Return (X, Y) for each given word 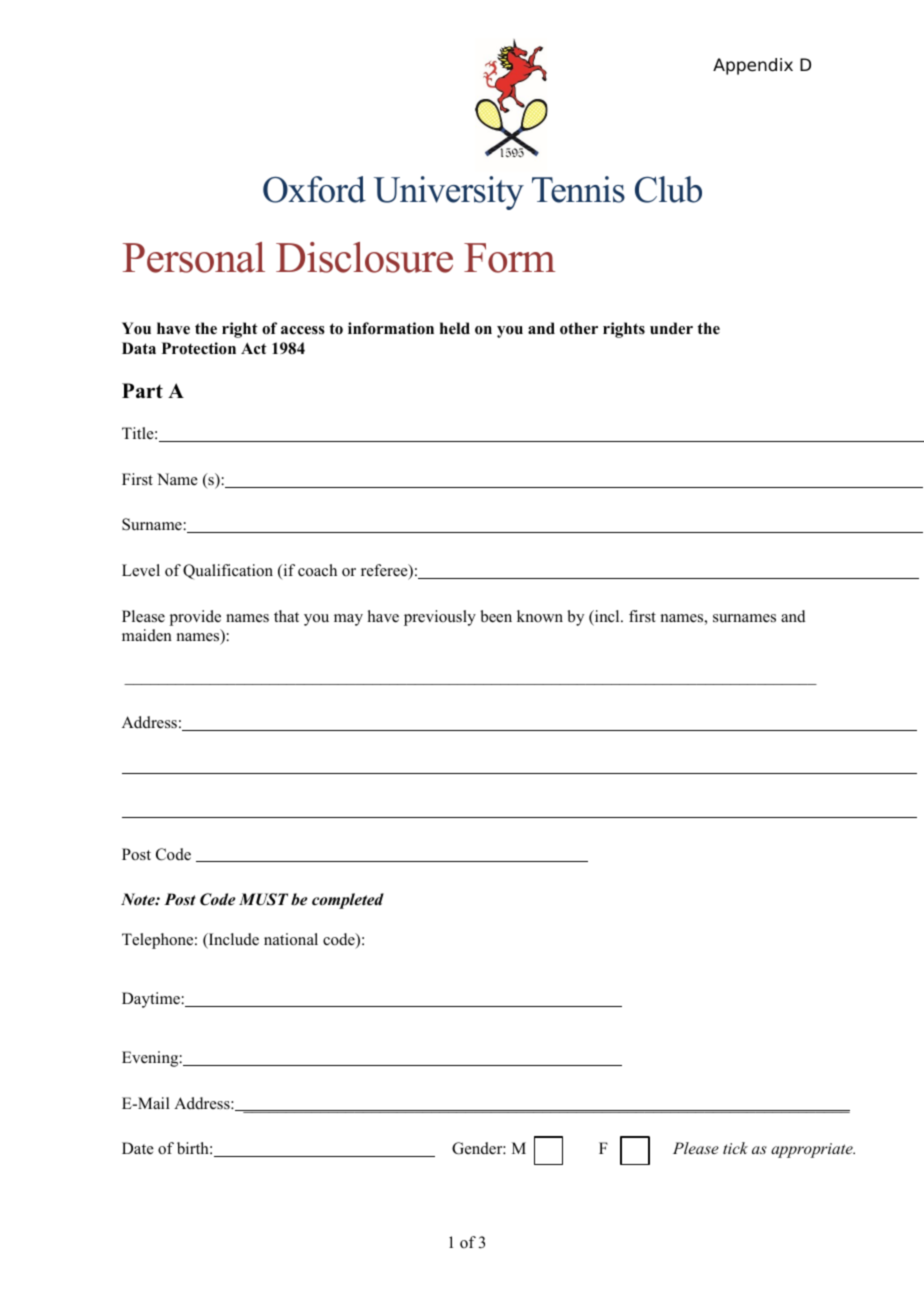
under (671, 328)
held (455, 328)
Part (142, 390)
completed (348, 901)
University (449, 193)
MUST (263, 899)
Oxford (314, 189)
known (540, 616)
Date (138, 1148)
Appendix (753, 66)
